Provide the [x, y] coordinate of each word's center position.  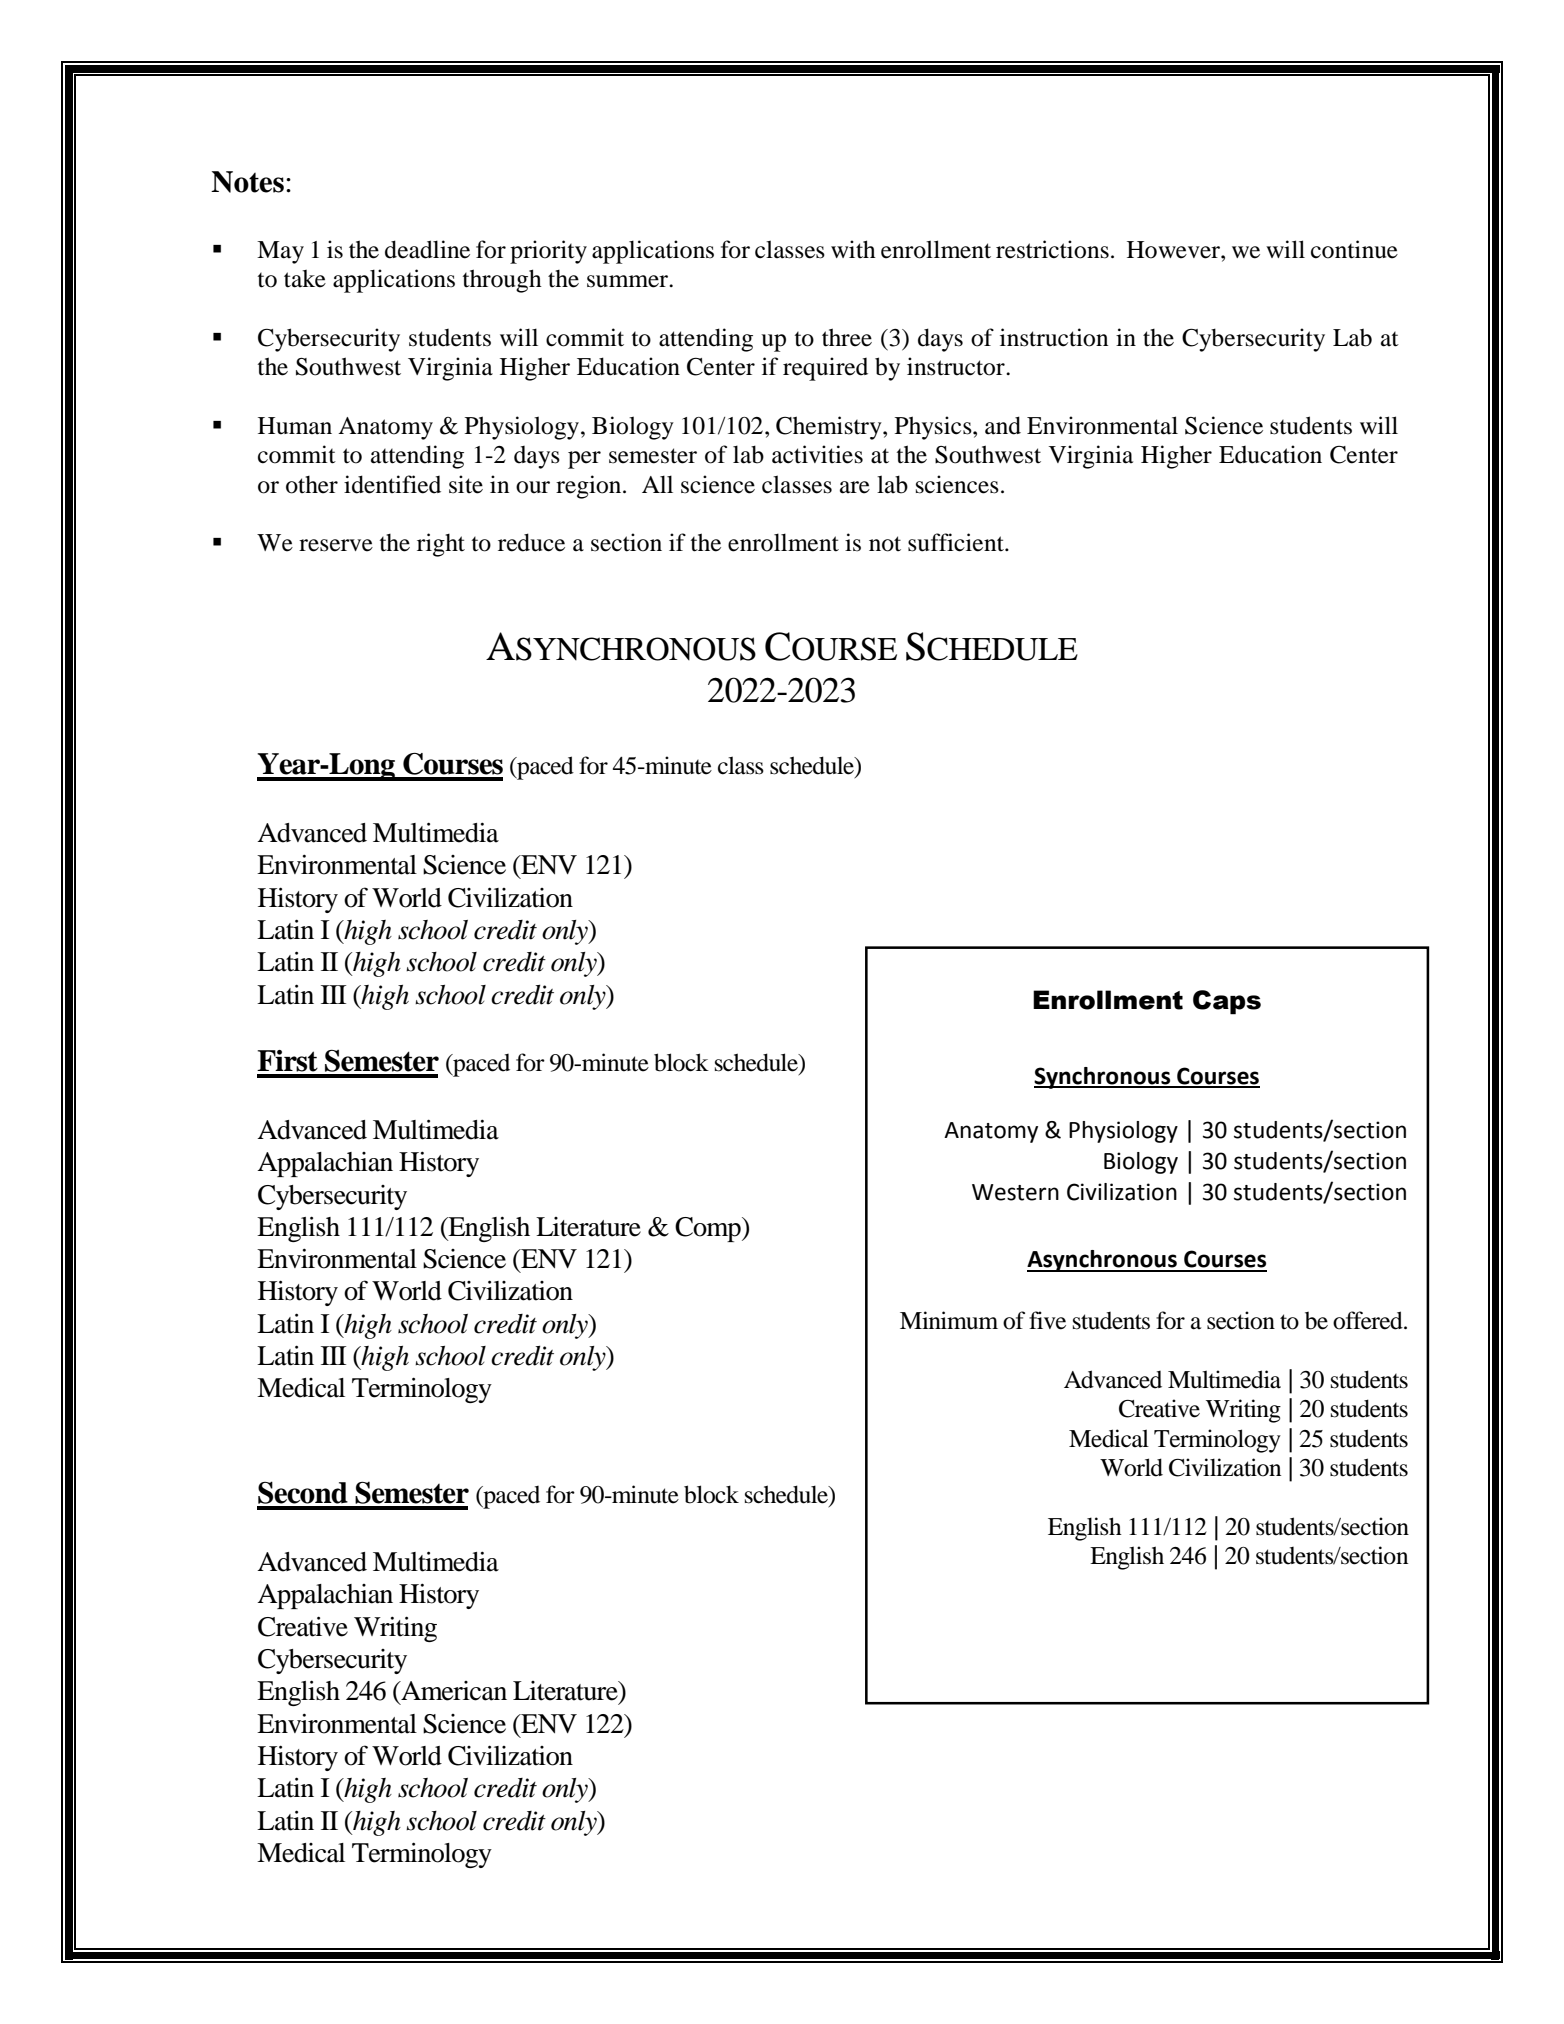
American [453, 1691]
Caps [1227, 1002]
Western [1015, 1192]
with [853, 249]
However [1174, 250]
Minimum [949, 1320]
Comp [709, 1229]
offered [1369, 1320]
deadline [427, 249]
